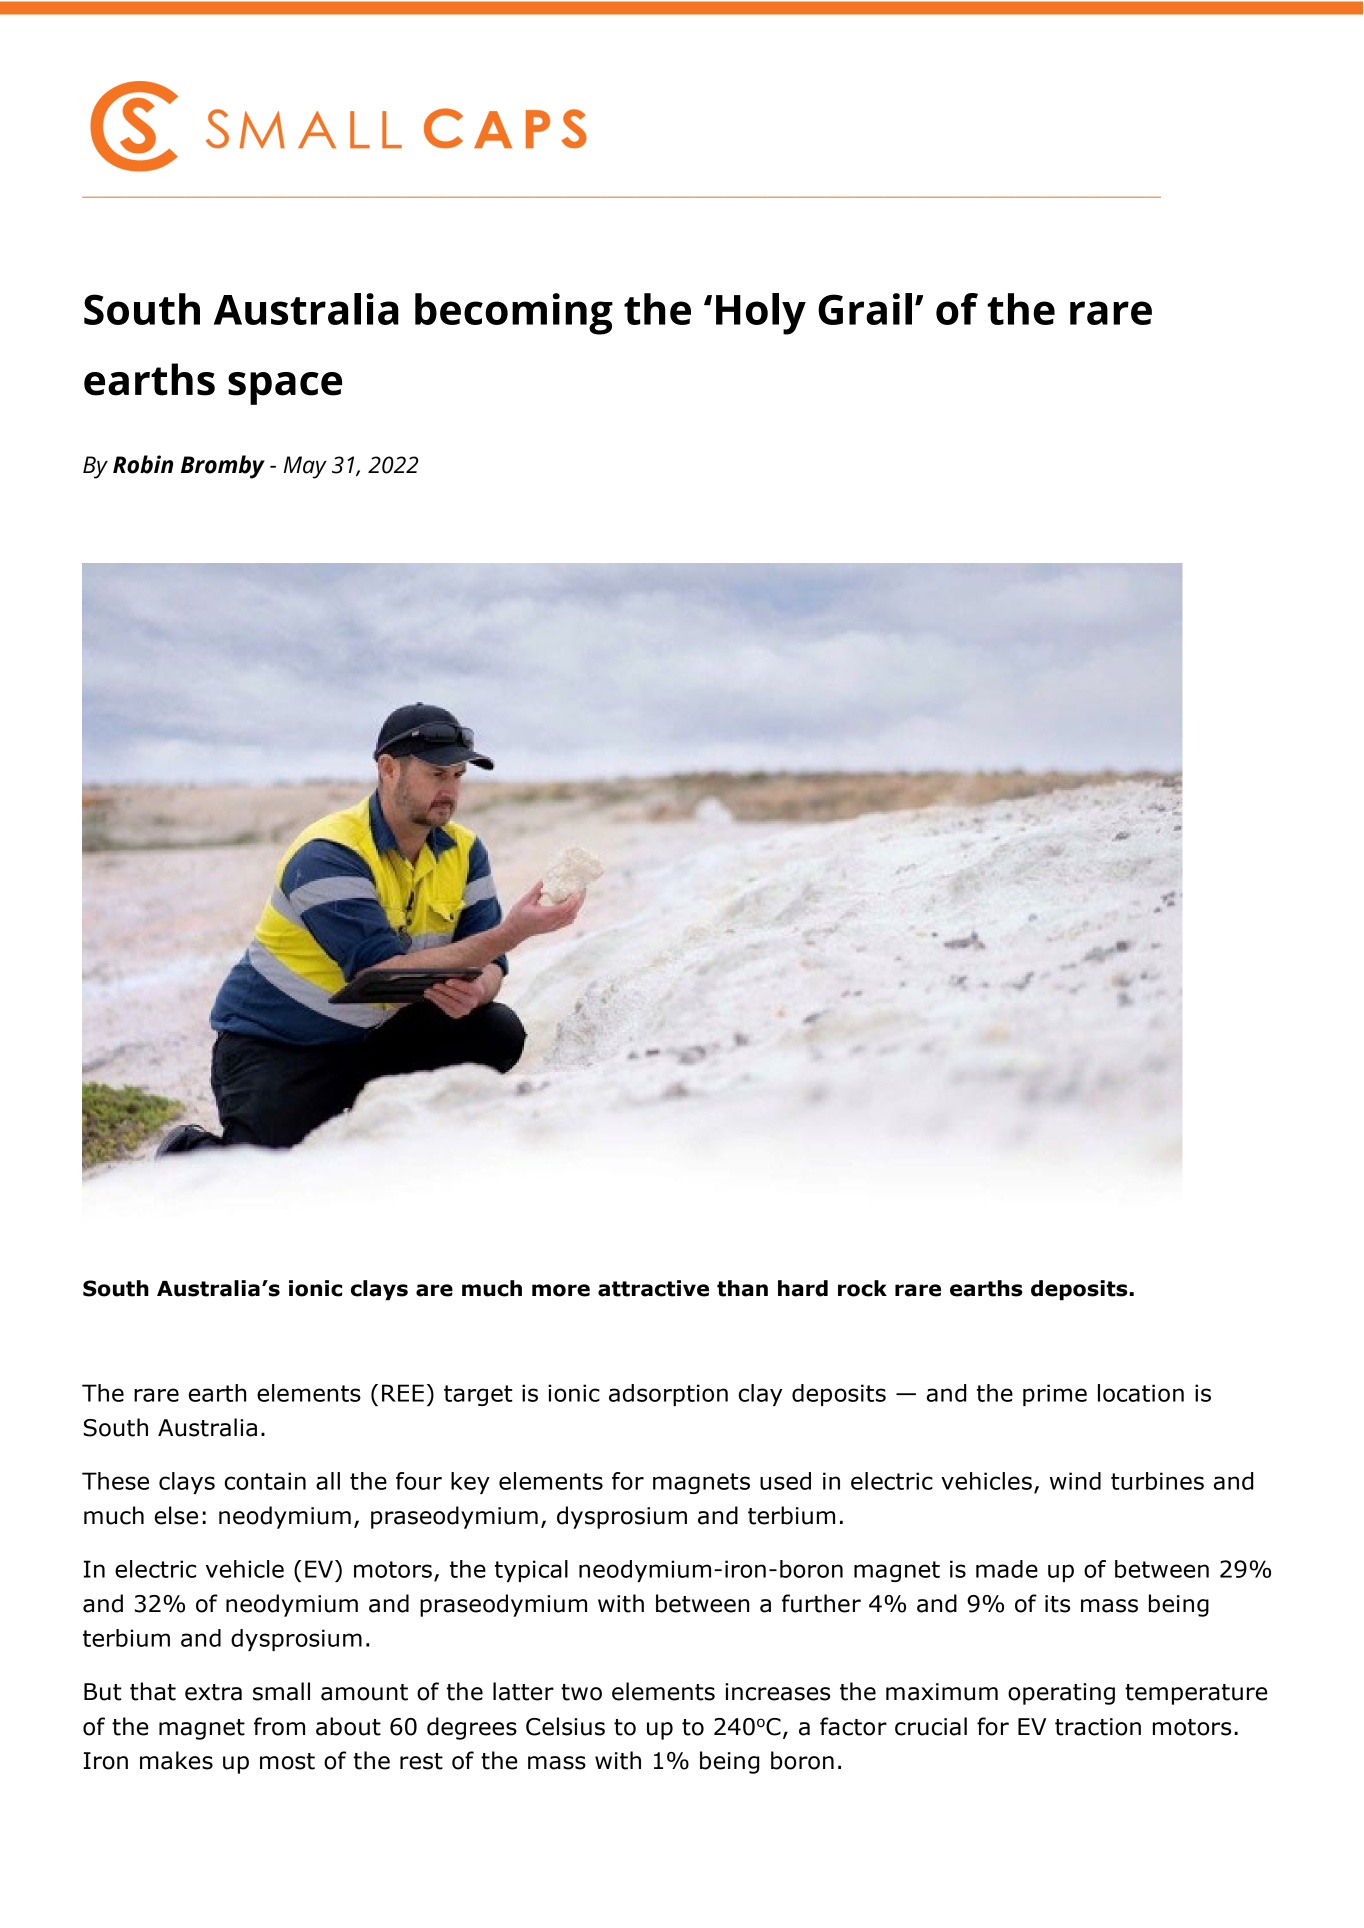  I want to click on extra, so click(213, 1692).
